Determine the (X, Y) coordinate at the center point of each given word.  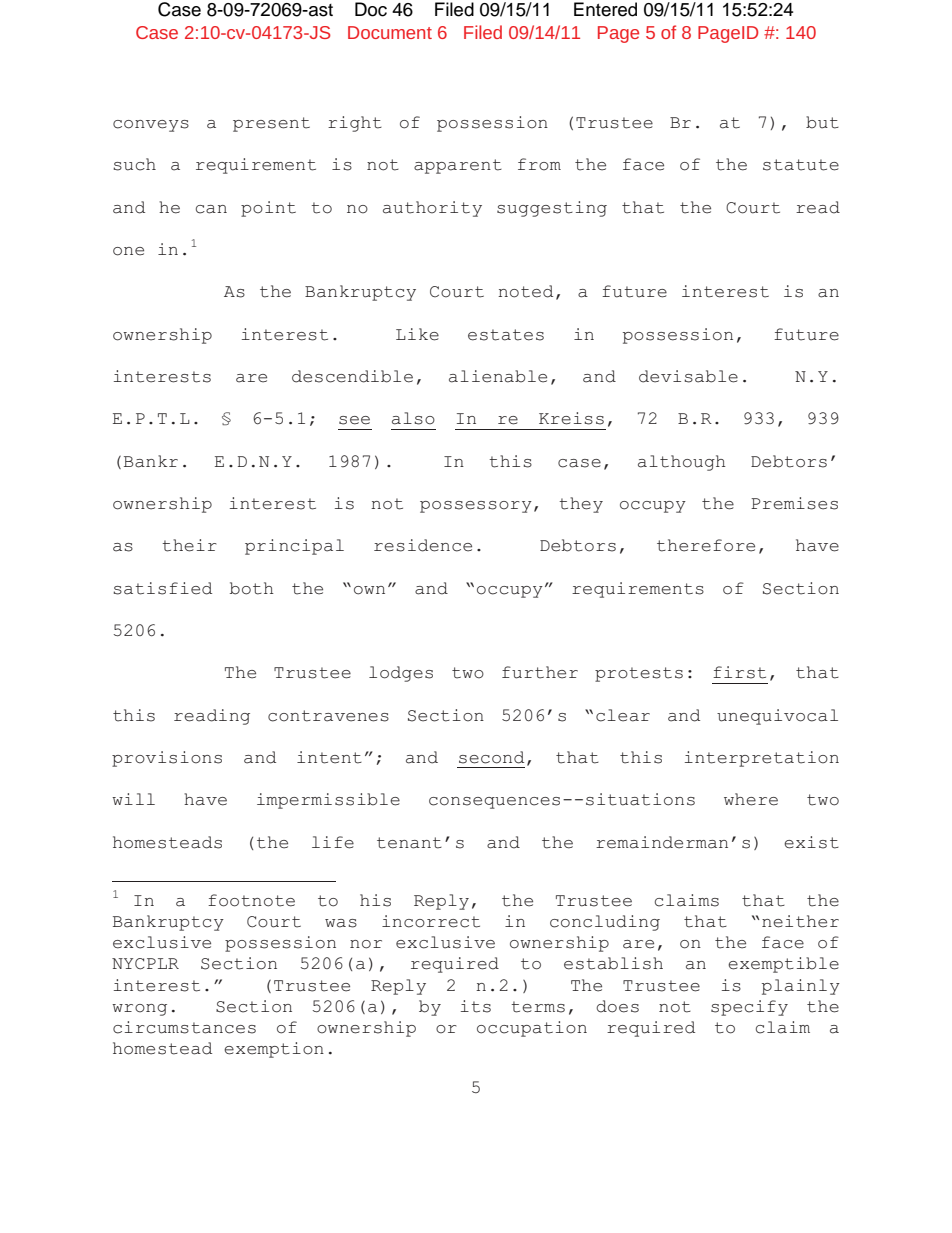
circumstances (184, 1027)
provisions (167, 759)
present (271, 124)
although (682, 463)
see (354, 420)
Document (390, 32)
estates (506, 335)
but (822, 122)
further (540, 672)
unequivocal (777, 717)
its (476, 1006)
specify (749, 1008)
